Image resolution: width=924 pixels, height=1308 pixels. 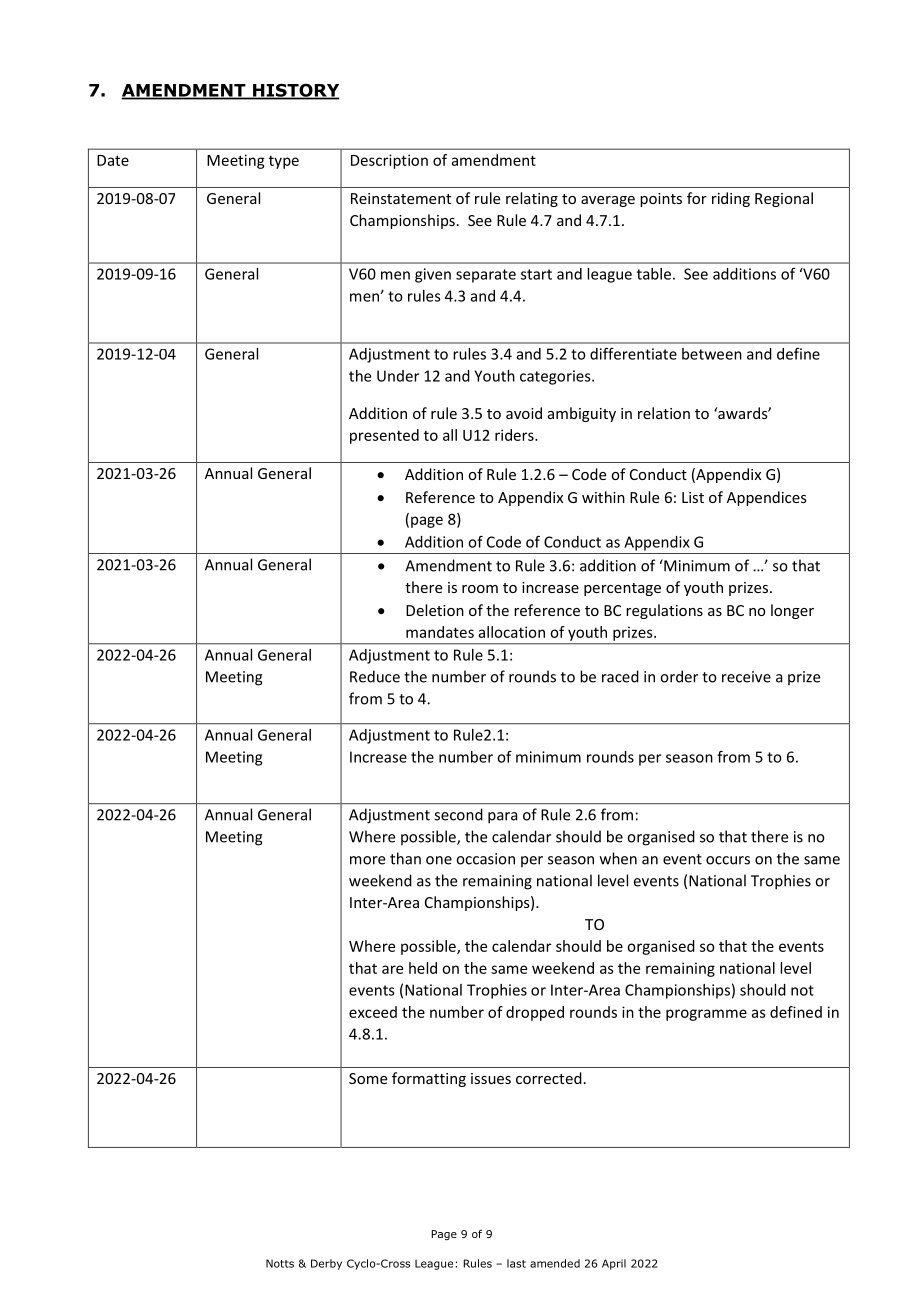 I want to click on Description, so click(x=389, y=161).
